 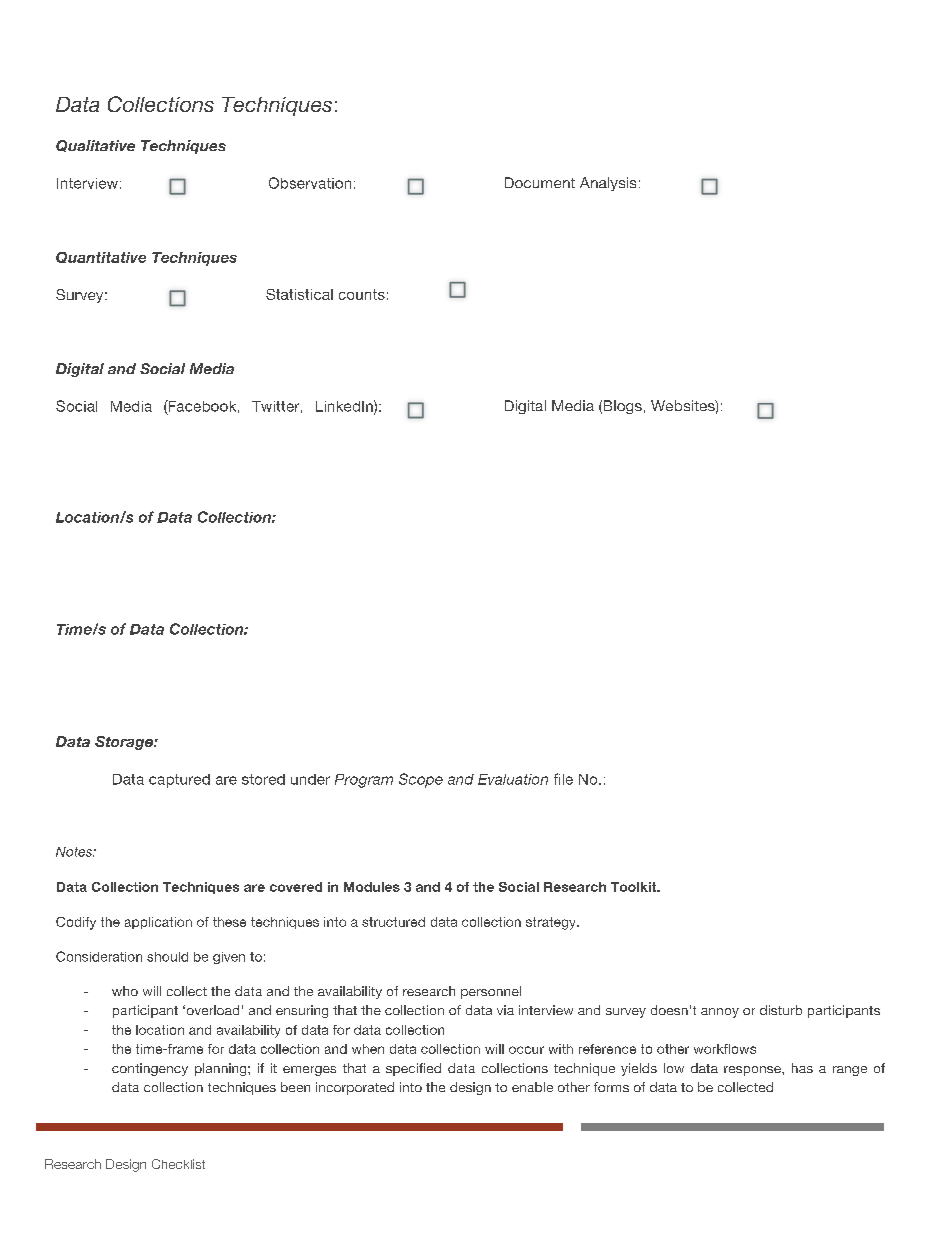 What do you see at coordinates (532, 1087) in the screenshot?
I see `enable` at bounding box center [532, 1087].
